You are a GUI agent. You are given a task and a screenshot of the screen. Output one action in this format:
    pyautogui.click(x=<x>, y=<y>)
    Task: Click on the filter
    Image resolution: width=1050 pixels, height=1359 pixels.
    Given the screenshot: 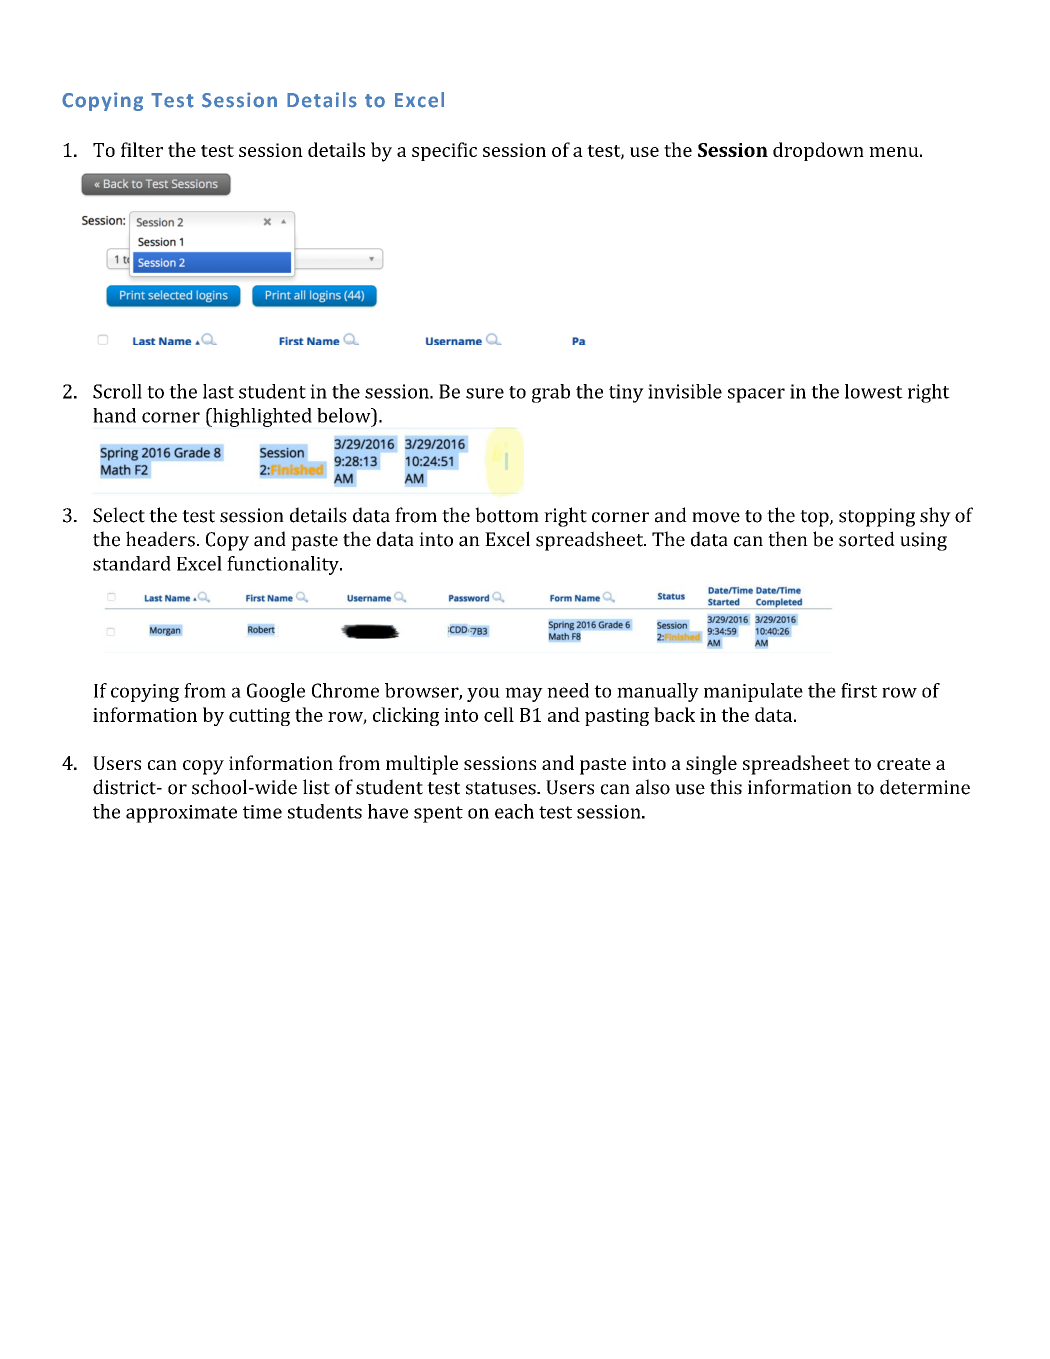 What is the action you would take?
    pyautogui.click(x=142, y=149)
